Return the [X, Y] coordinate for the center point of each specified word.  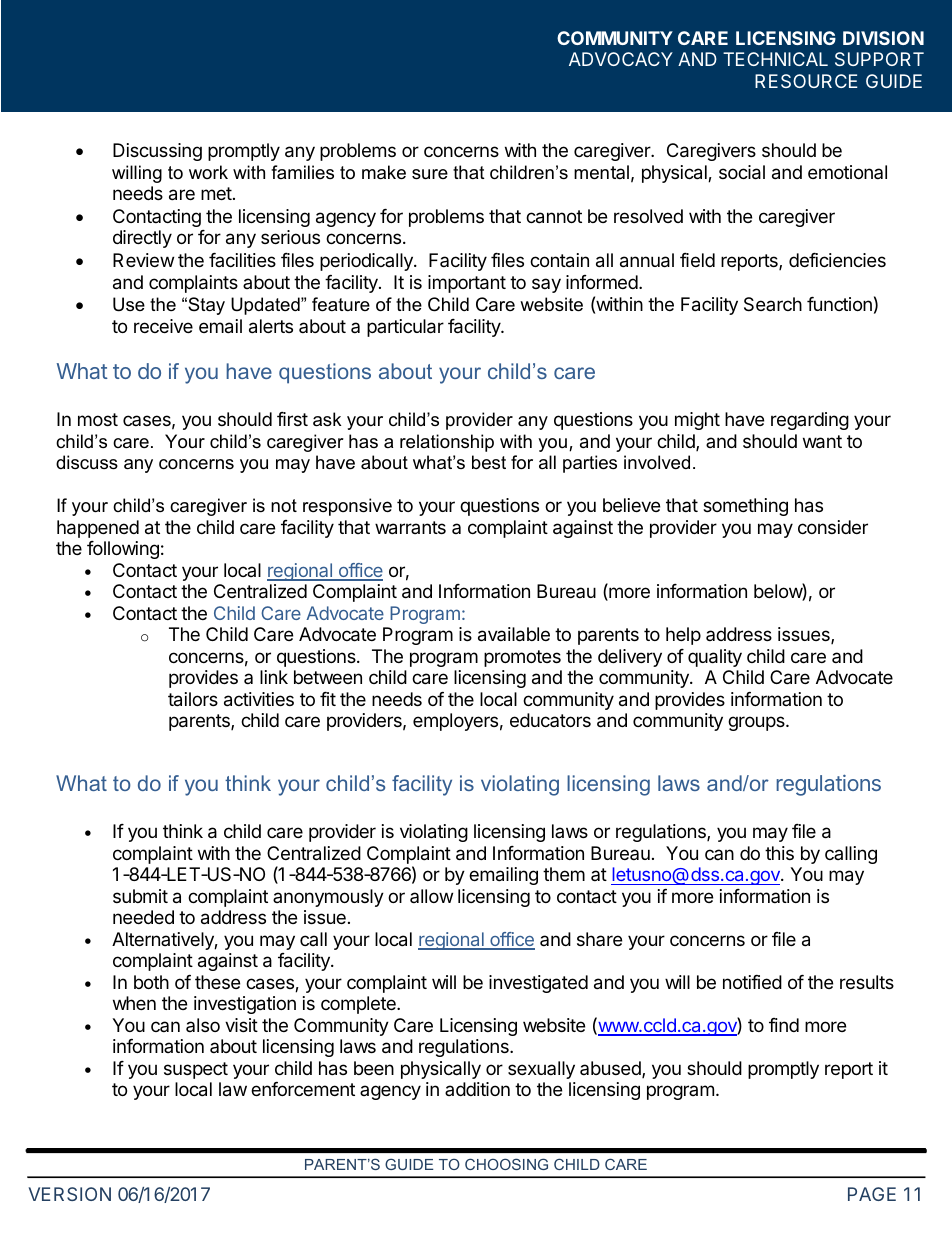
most [98, 419]
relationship [447, 443]
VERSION [70, 1194]
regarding [810, 421]
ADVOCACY [621, 59]
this [779, 853]
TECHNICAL [775, 59]
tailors [193, 699]
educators [550, 720]
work [208, 172]
